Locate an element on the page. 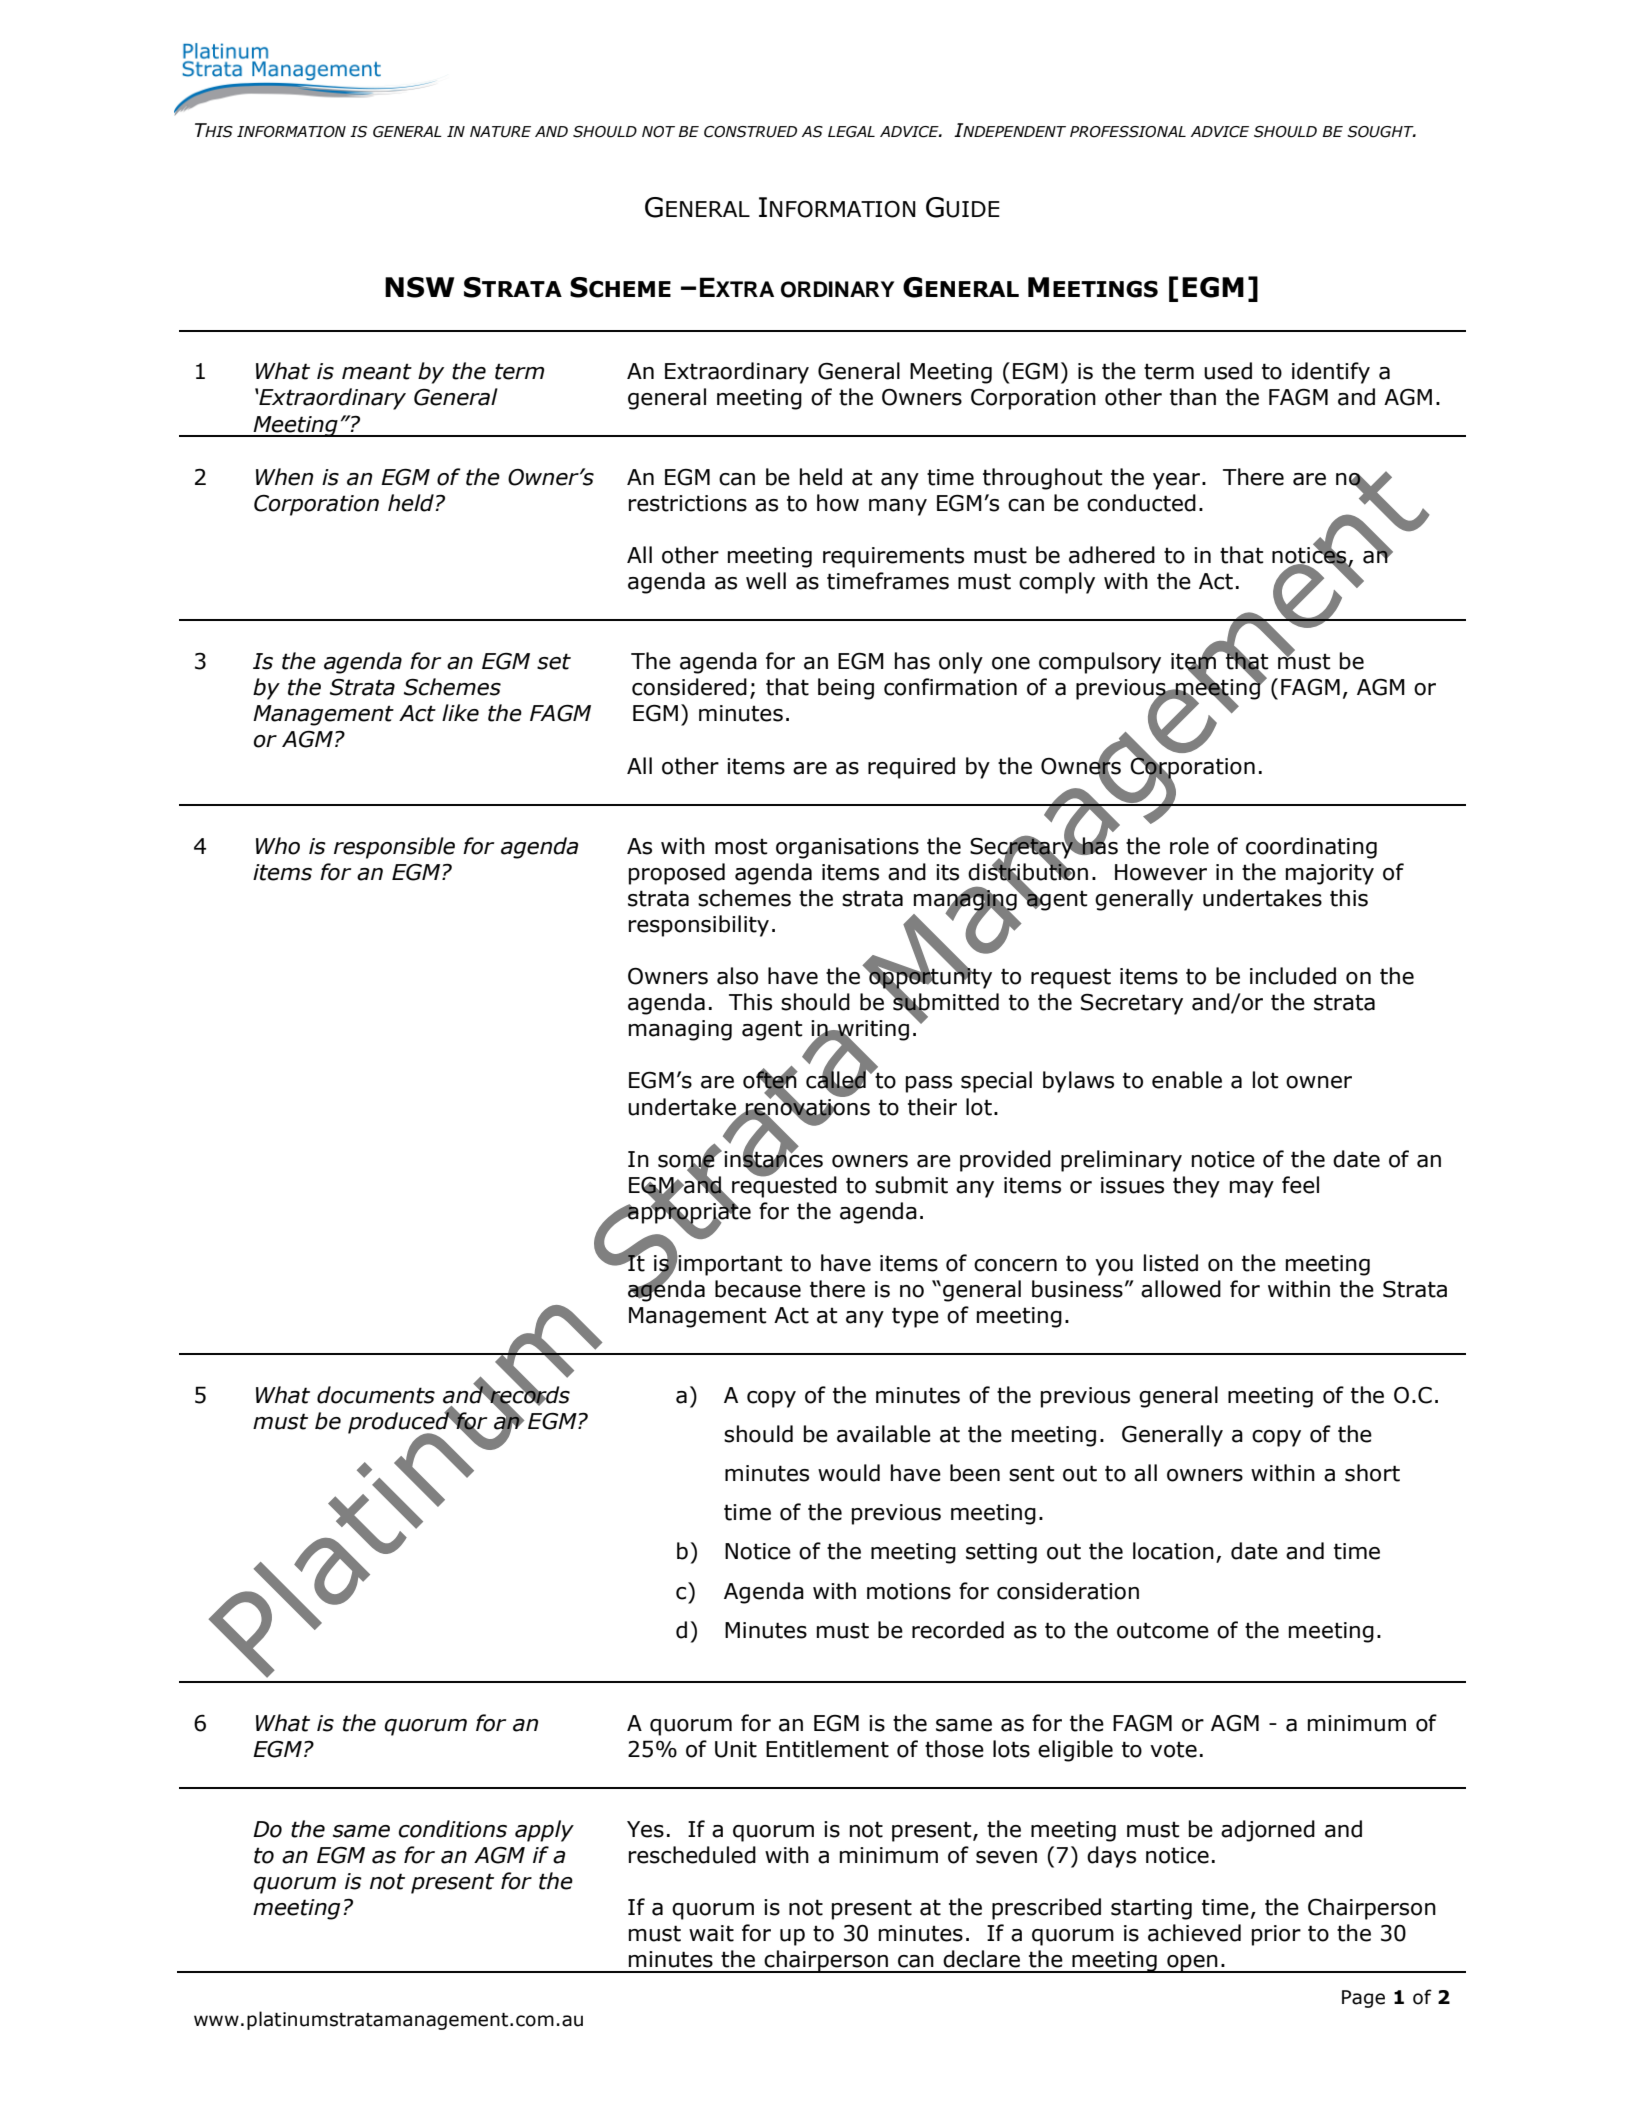  responsible is located at coordinates (394, 848).
